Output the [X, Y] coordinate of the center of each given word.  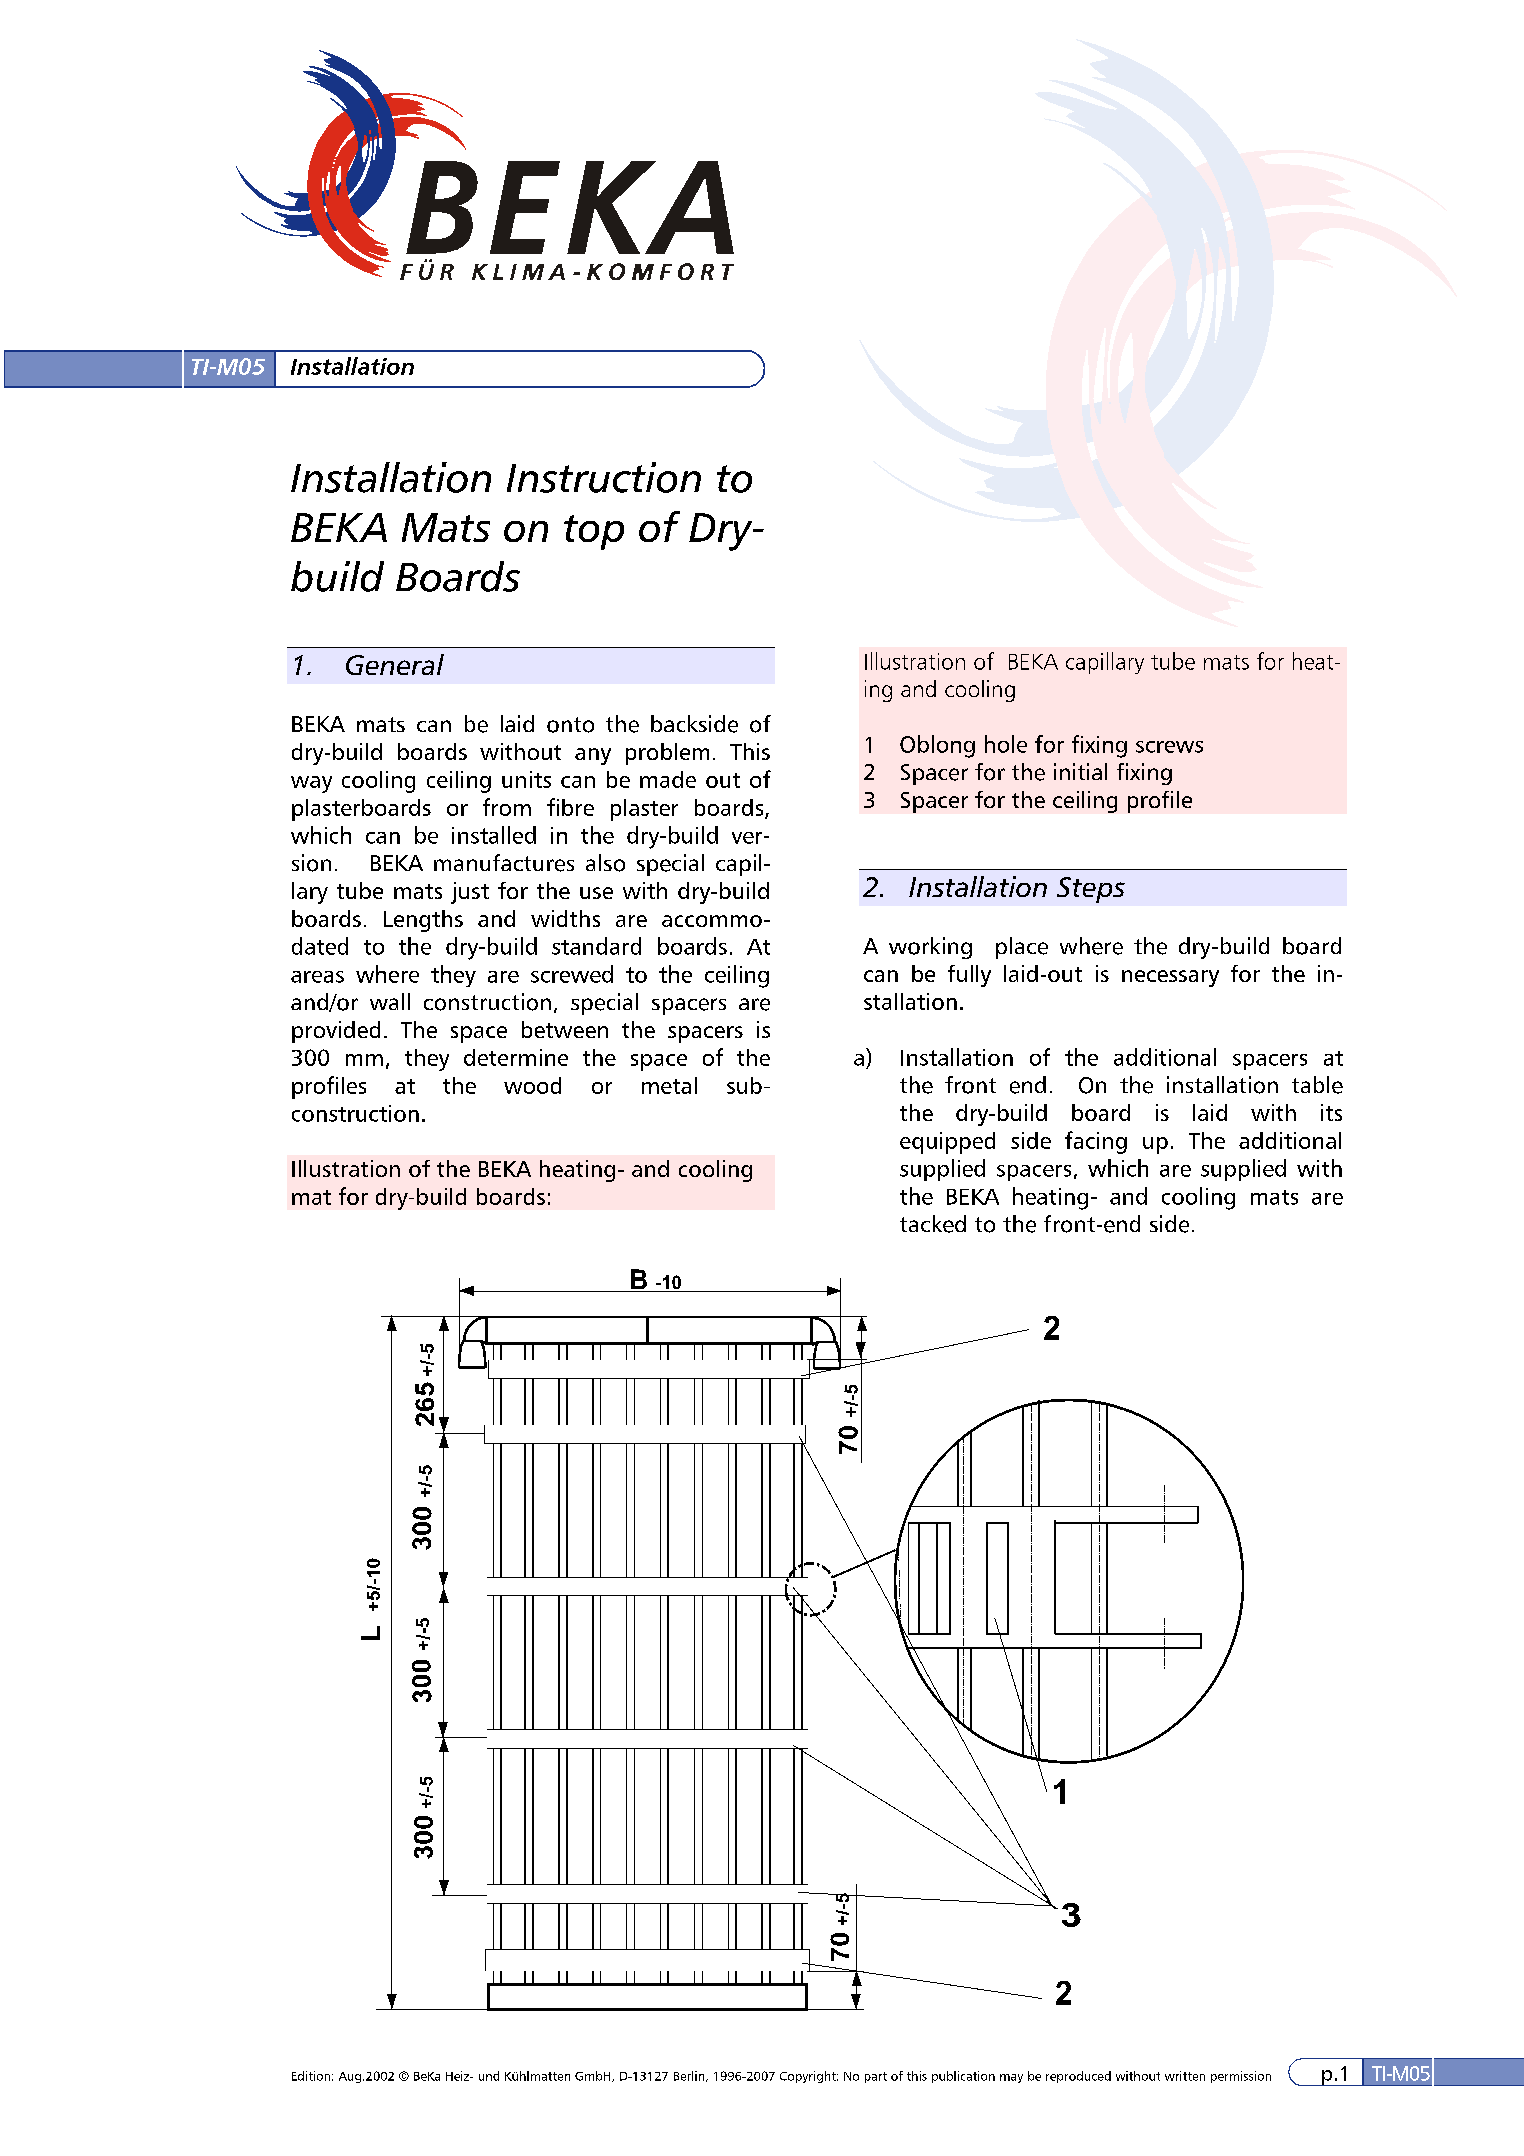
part [876, 2077]
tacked [933, 1224]
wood [532, 1085]
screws [1169, 747]
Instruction [604, 477]
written [1185, 2076]
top [594, 532]
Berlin [690, 2076]
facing [1096, 1142]
